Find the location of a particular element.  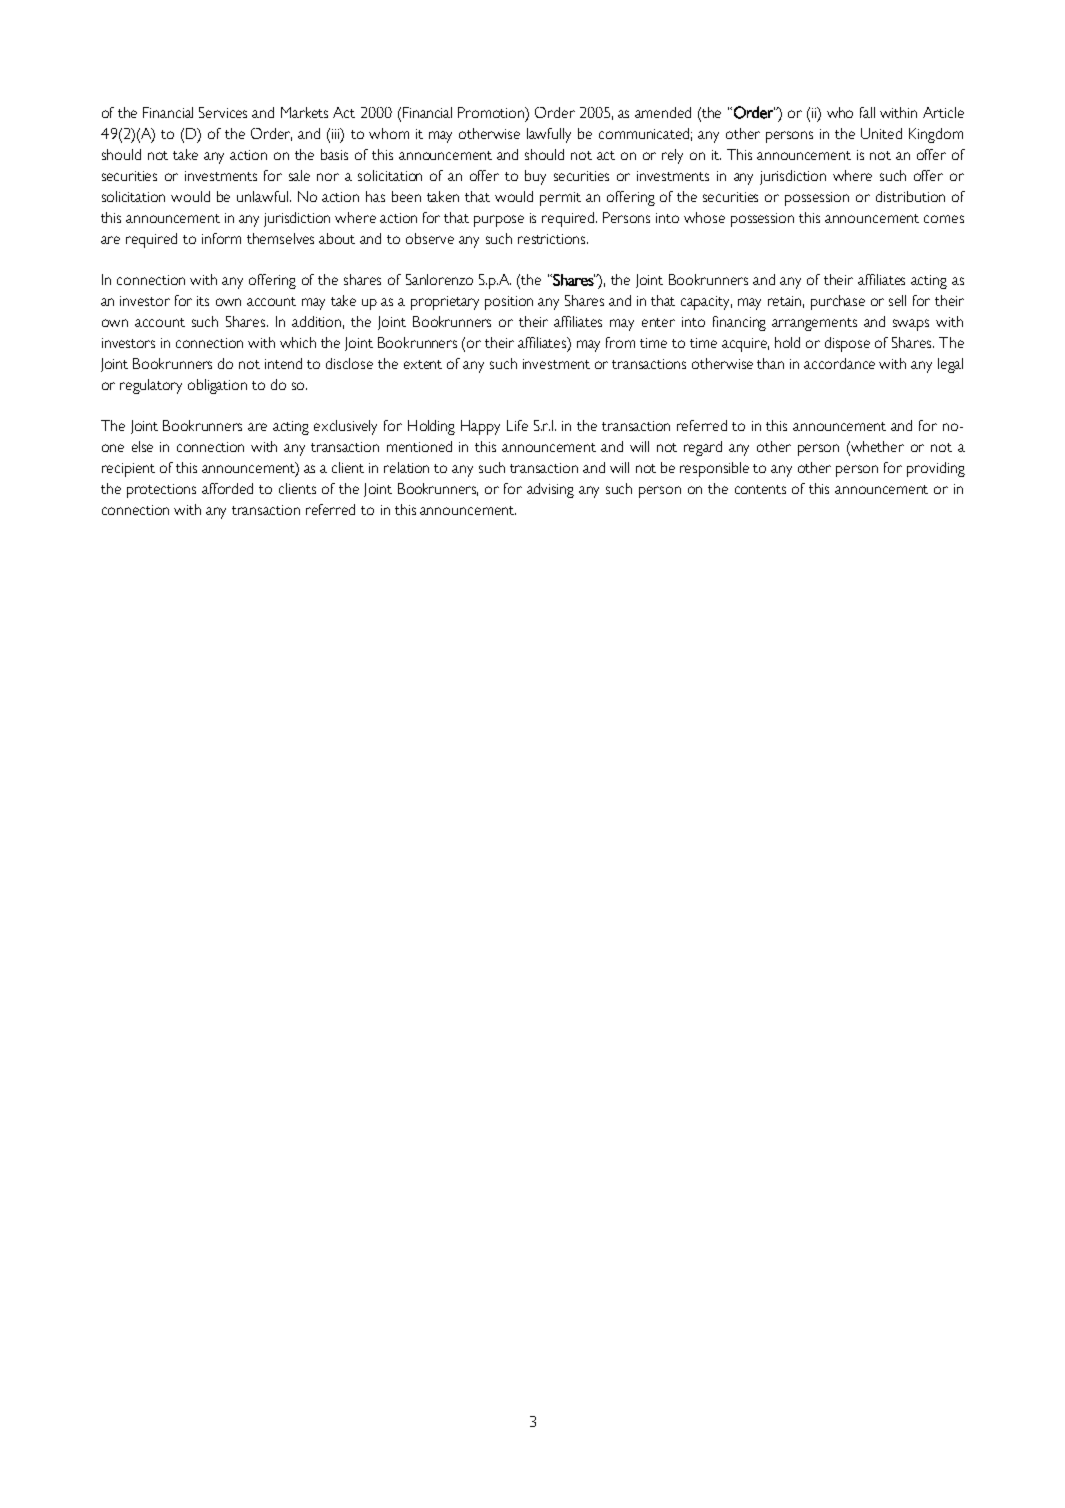

United is located at coordinates (881, 133).
